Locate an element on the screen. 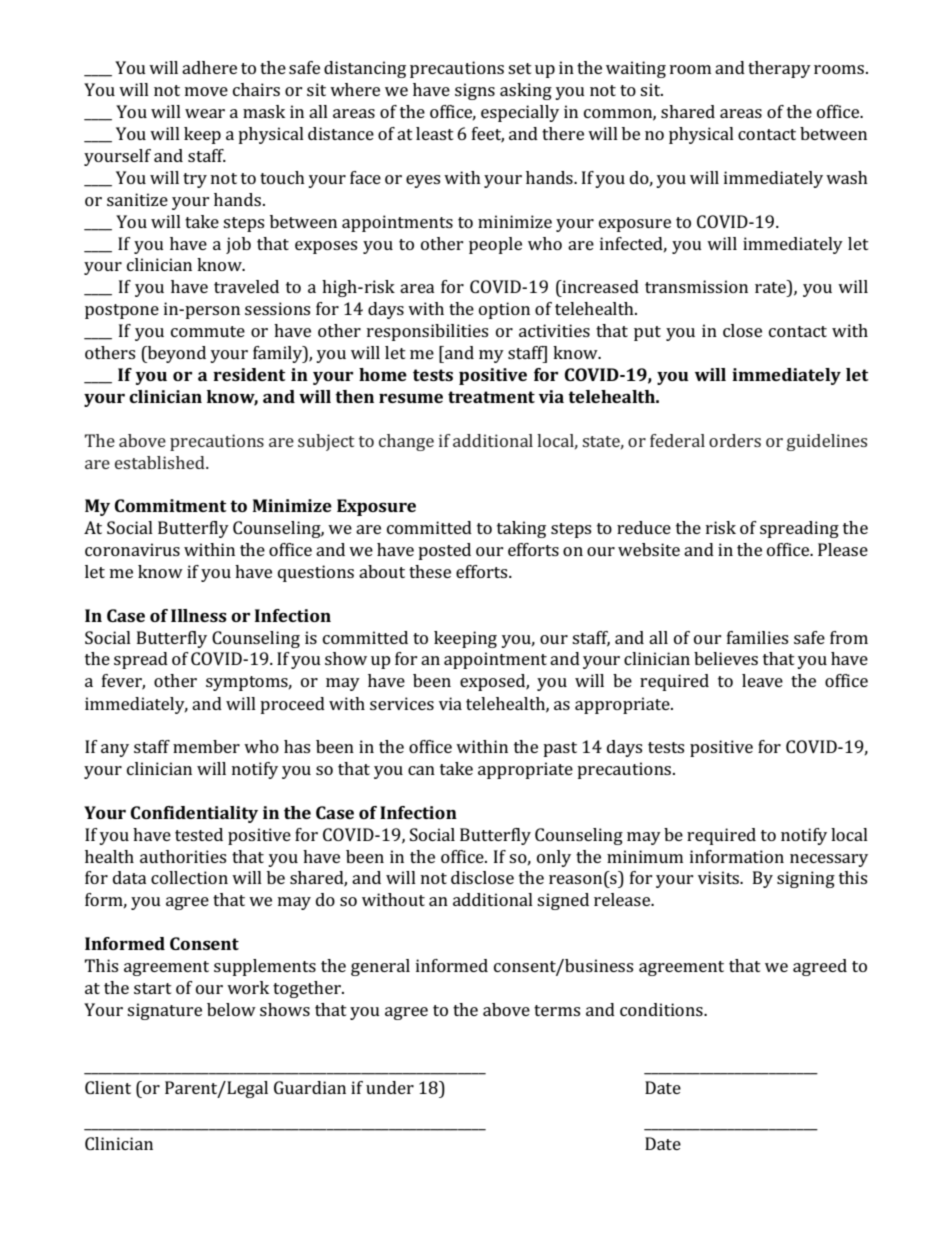 Image resolution: width=952 pixels, height=1233 pixels. conditions is located at coordinates (662, 1009).
